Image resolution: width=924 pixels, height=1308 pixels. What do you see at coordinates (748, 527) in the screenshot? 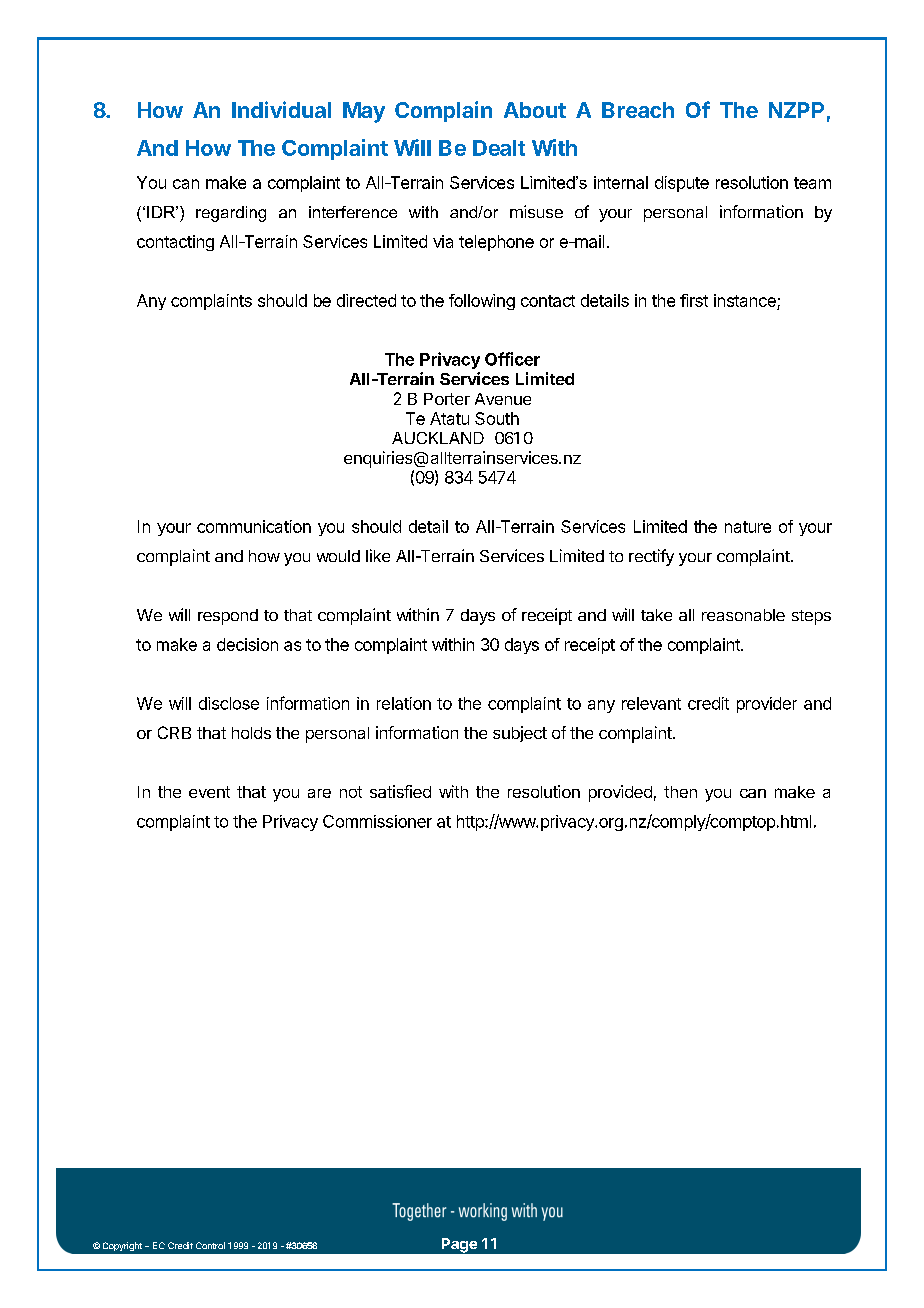
I see `nature` at bounding box center [748, 527].
